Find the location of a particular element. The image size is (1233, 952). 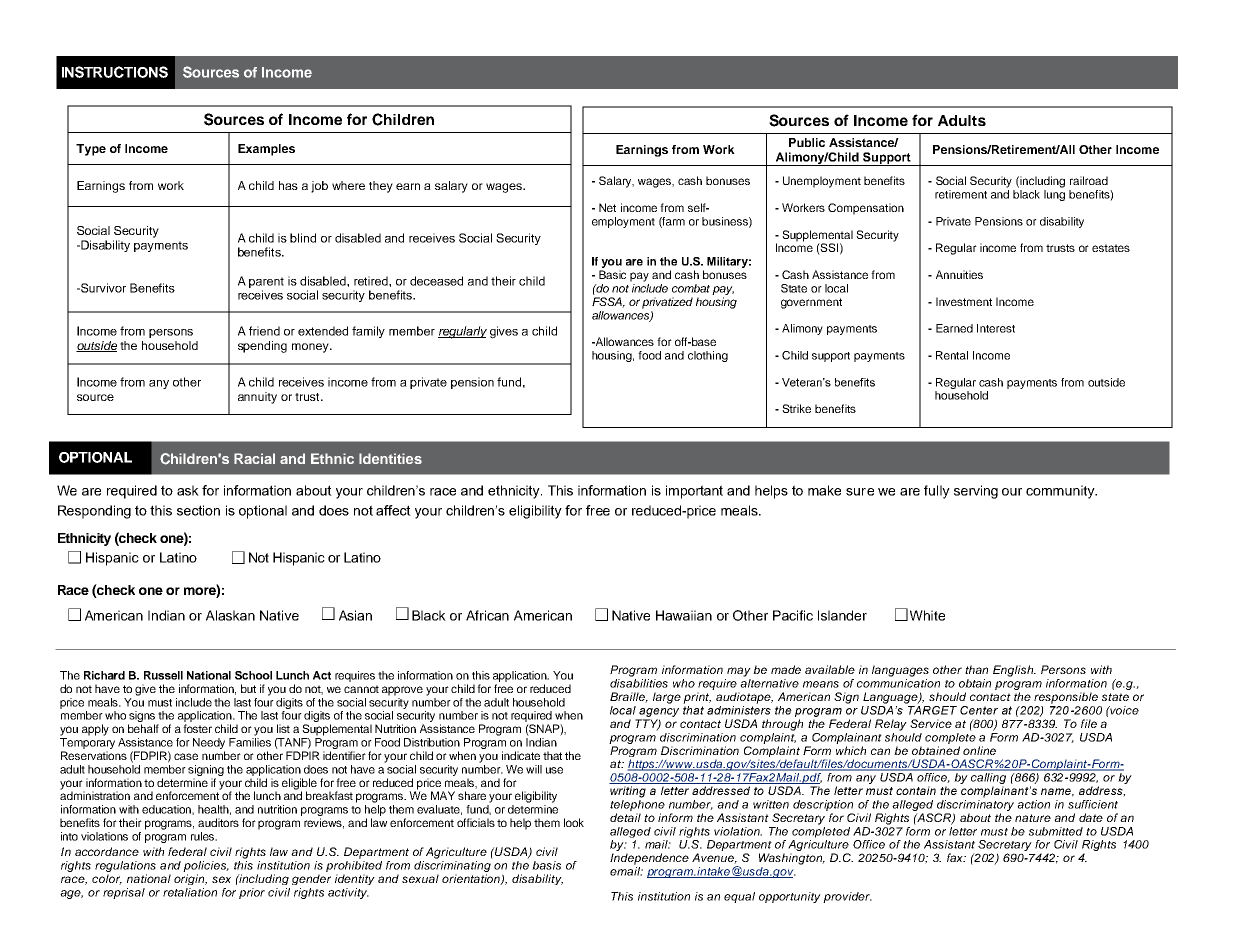

section is located at coordinates (198, 510).
